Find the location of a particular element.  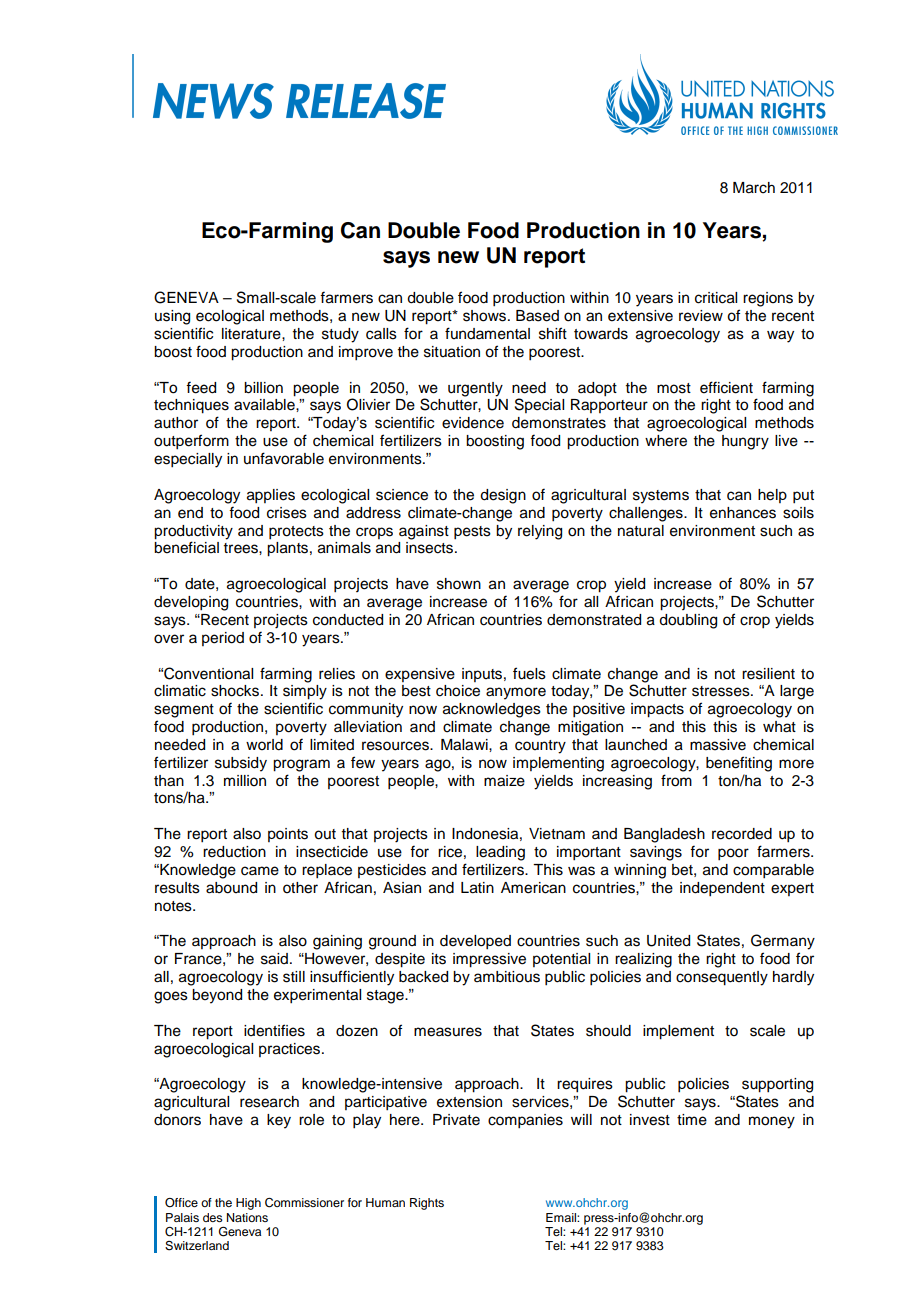

Malawi is located at coordinates (465, 745).
